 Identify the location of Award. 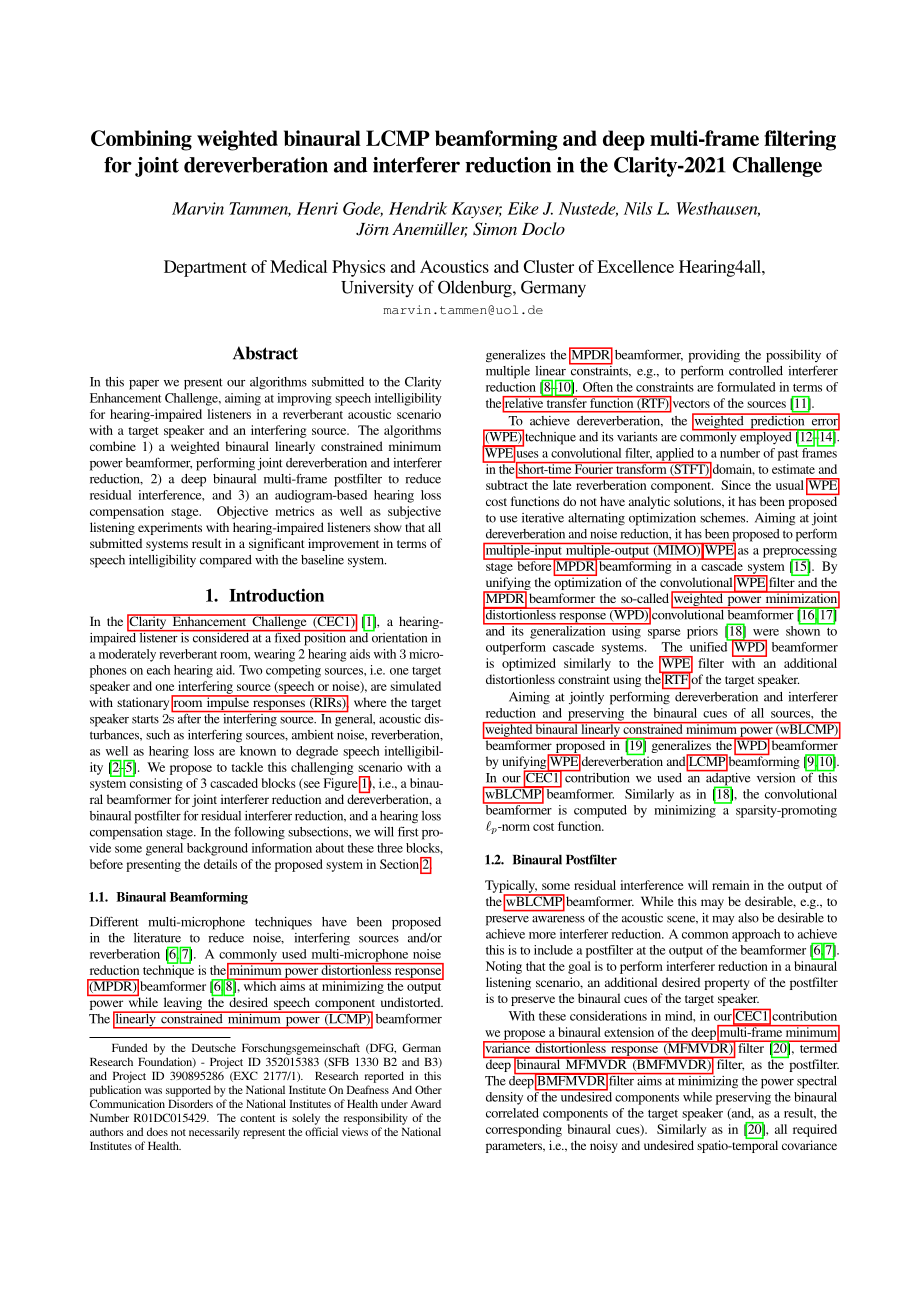
(425, 1104).
